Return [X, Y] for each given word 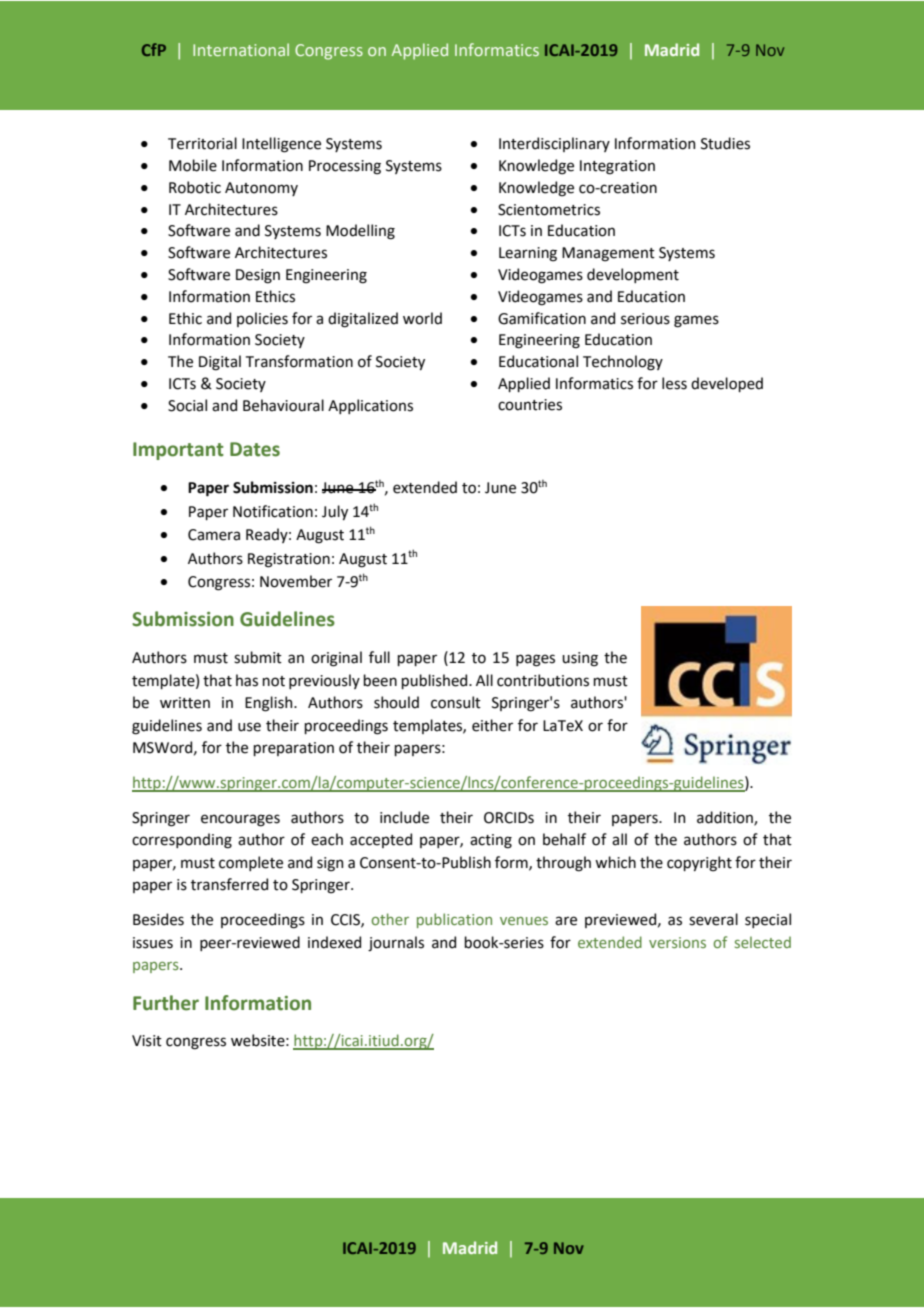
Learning [528, 254]
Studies [725, 143]
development [633, 275]
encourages [240, 820]
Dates [255, 449]
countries [530, 405]
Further [166, 1003]
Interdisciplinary [554, 144]
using [580, 659]
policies [262, 319]
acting [491, 841]
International [241, 49]
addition [726, 818]
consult [456, 702]
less [674, 383]
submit [258, 657]
